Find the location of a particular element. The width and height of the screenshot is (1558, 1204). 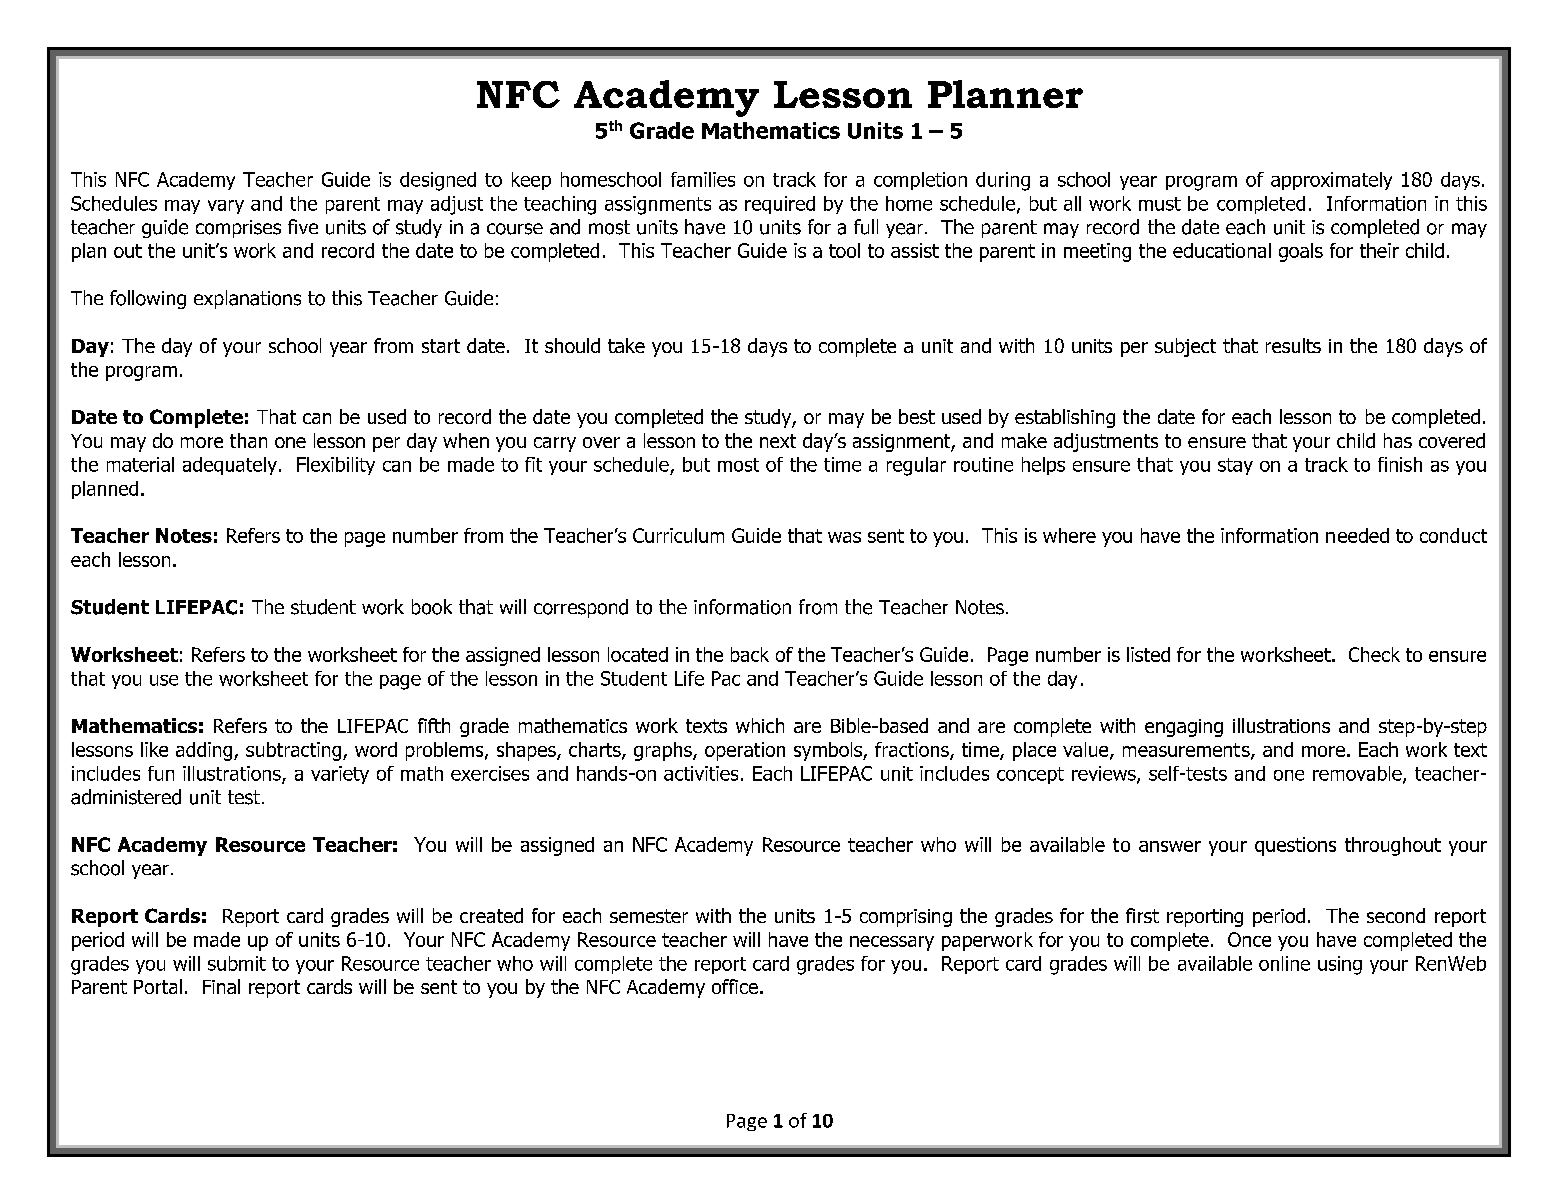

engaging is located at coordinates (1184, 728).
